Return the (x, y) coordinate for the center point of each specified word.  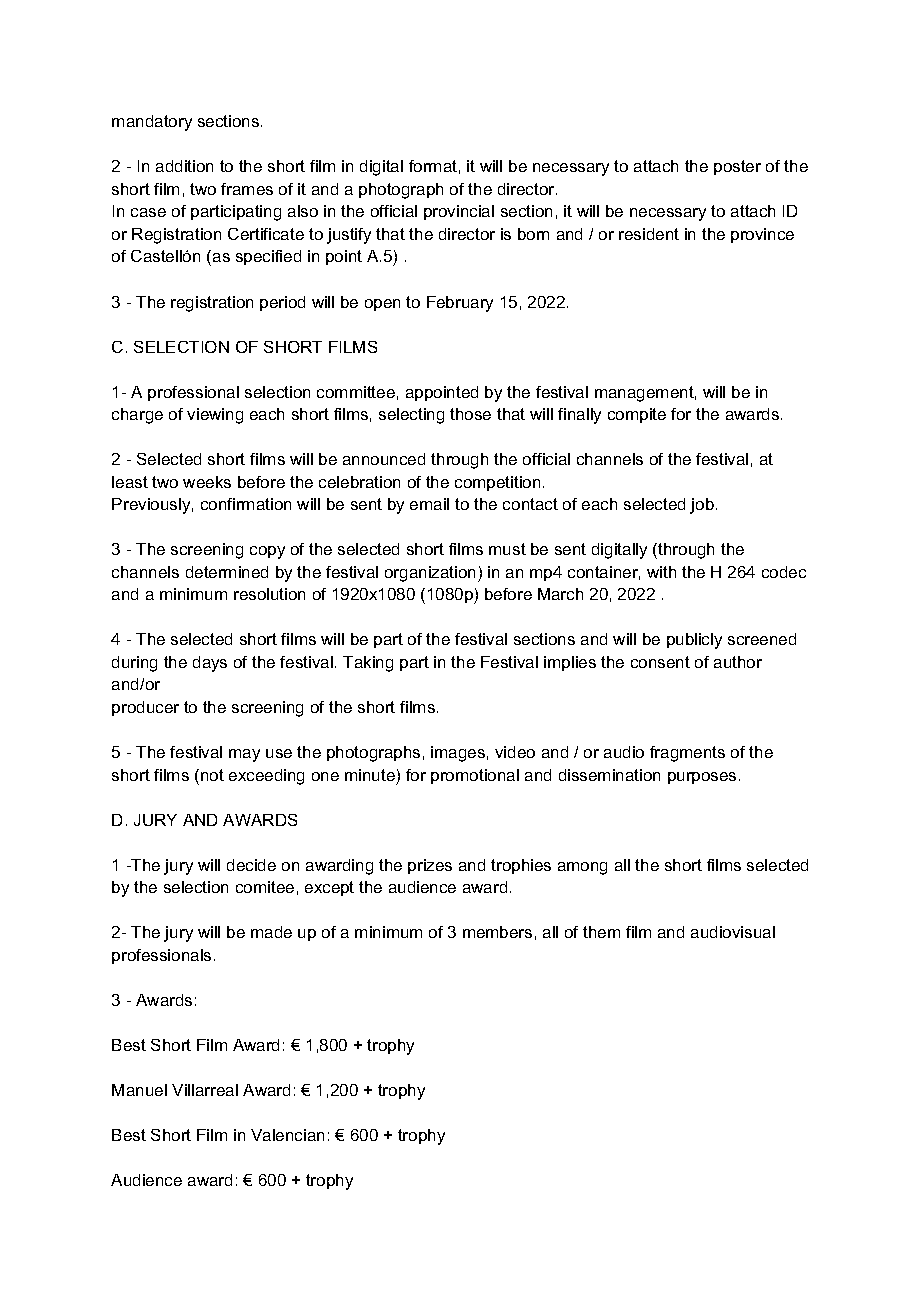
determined (227, 572)
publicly (694, 641)
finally (579, 416)
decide (251, 865)
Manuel (139, 1090)
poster (737, 167)
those (470, 414)
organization (432, 574)
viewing (215, 416)
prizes (430, 866)
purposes (702, 778)
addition (184, 166)
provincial (459, 212)
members (497, 932)
